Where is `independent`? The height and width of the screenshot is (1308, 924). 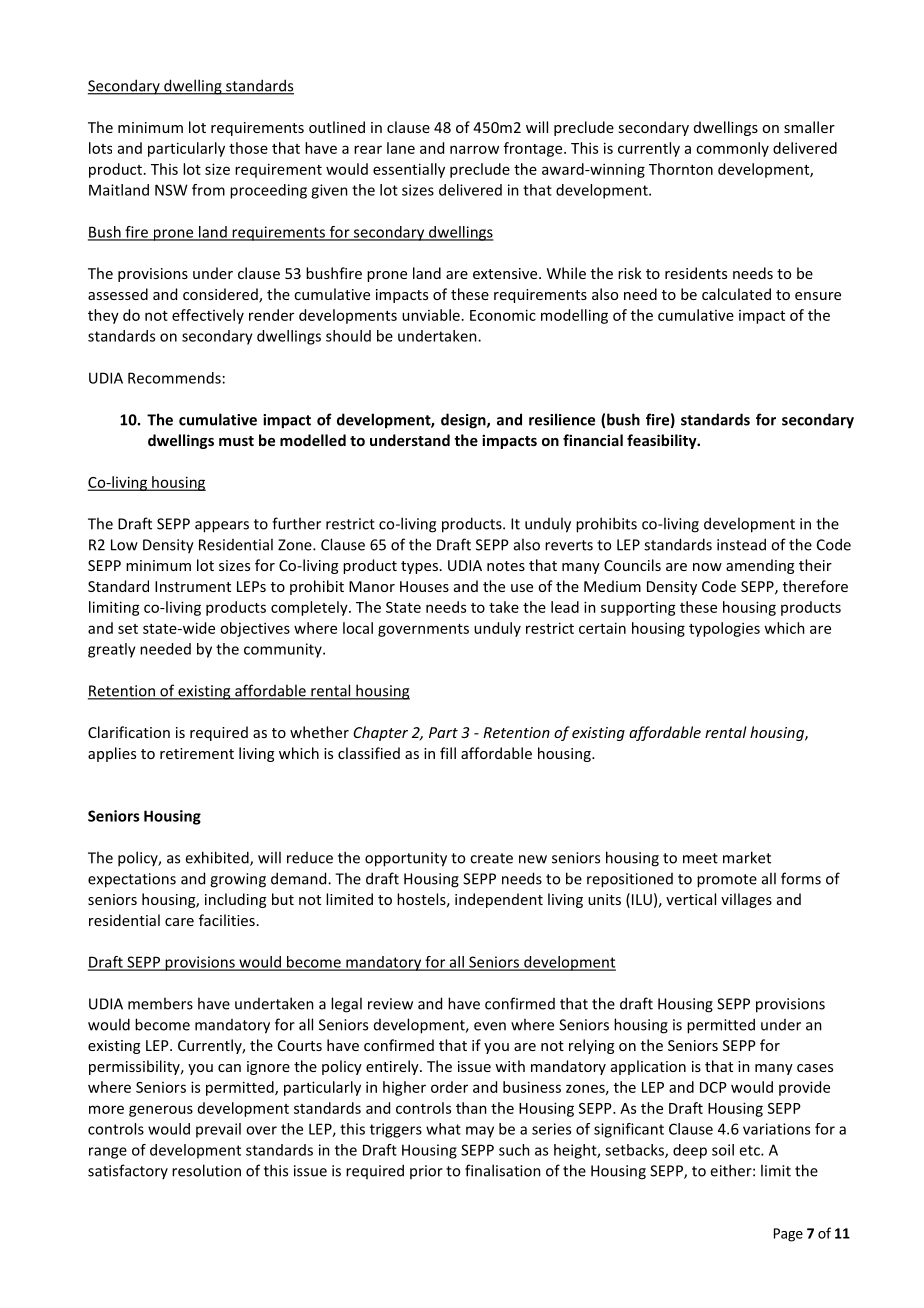
independent is located at coordinates (499, 900).
